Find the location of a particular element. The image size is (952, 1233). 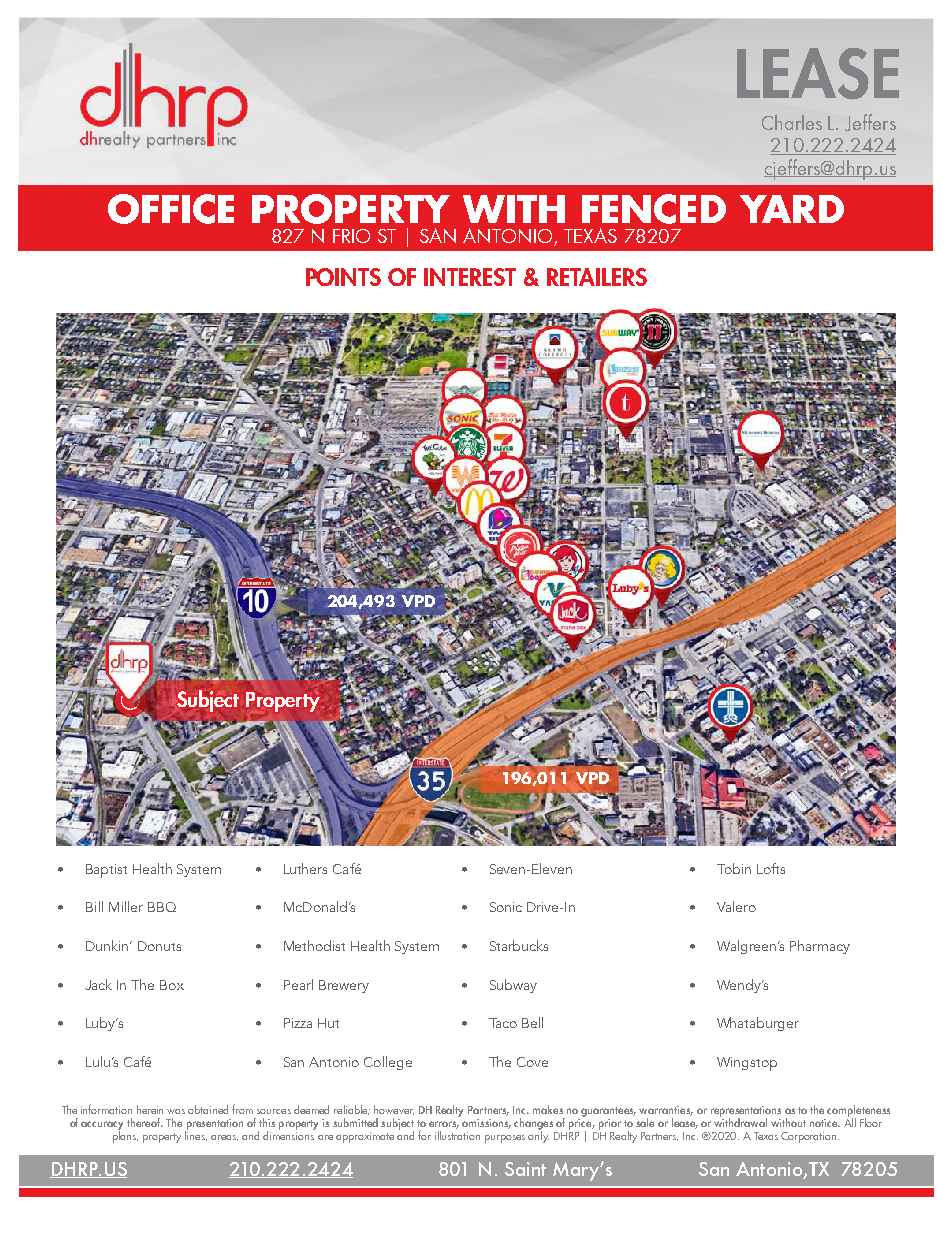

RETAILERS is located at coordinates (597, 277).
